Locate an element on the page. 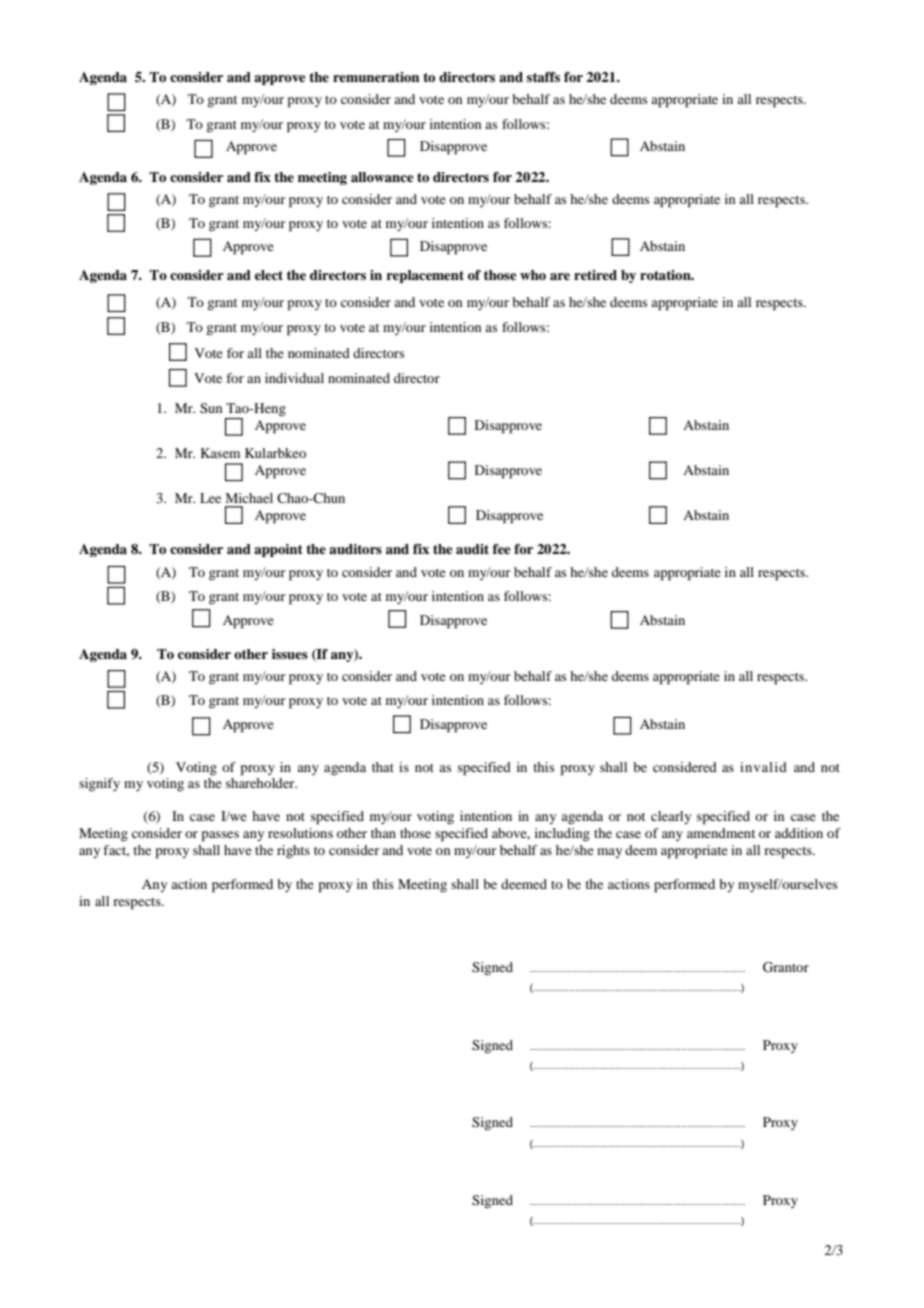 Image resolution: width=924 pixels, height=1308 pixels. who is located at coordinates (533, 275).
